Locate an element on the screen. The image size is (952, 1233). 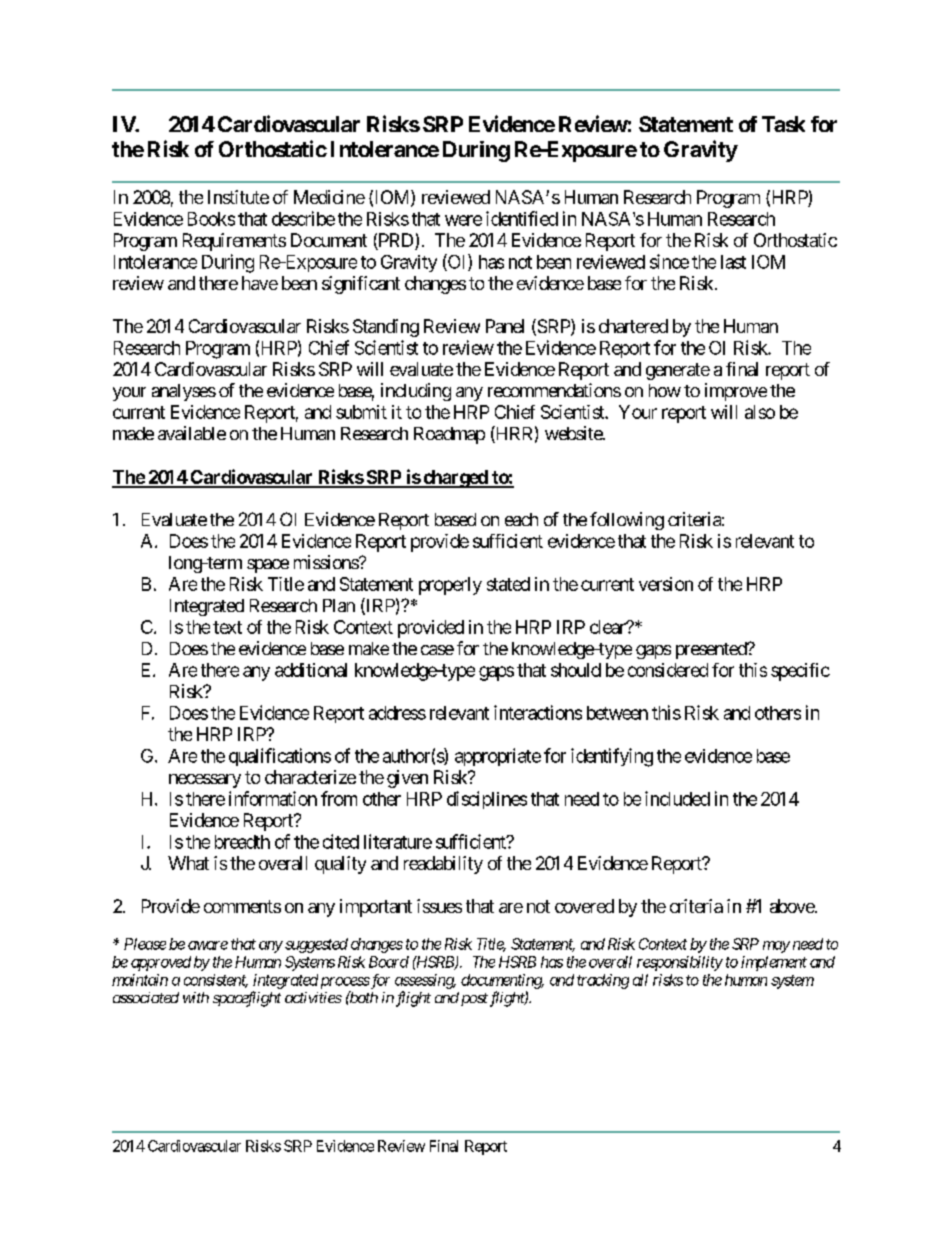
were is located at coordinates (463, 220).
